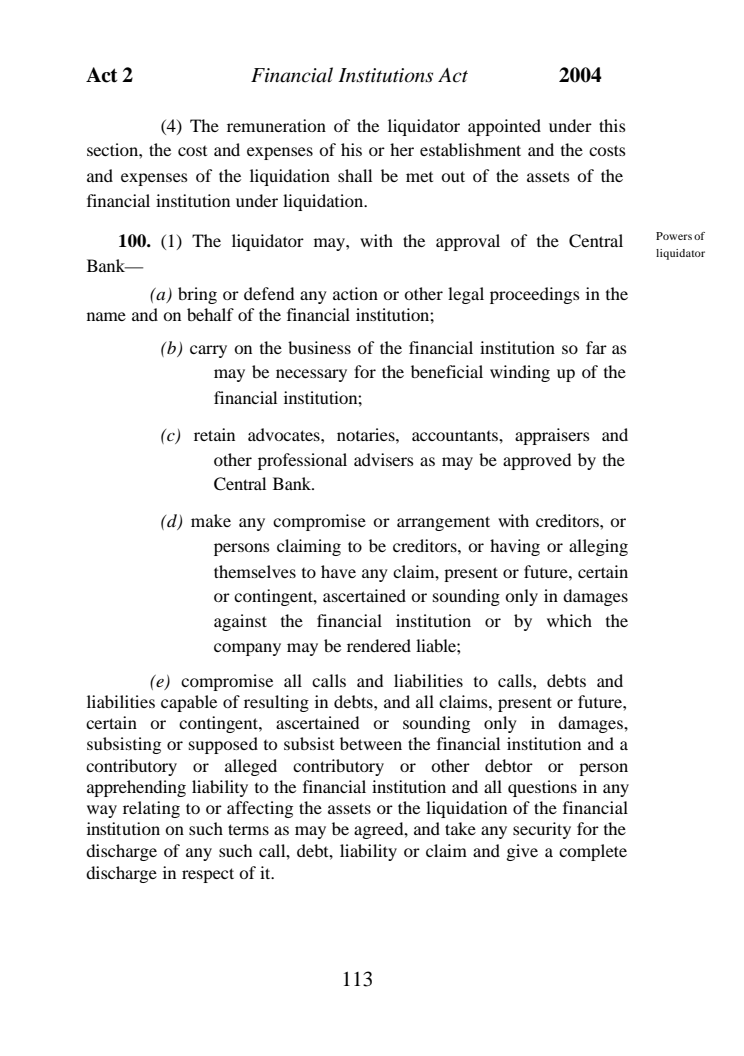  What do you see at coordinates (379, 645) in the screenshot?
I see `rendered` at bounding box center [379, 645].
